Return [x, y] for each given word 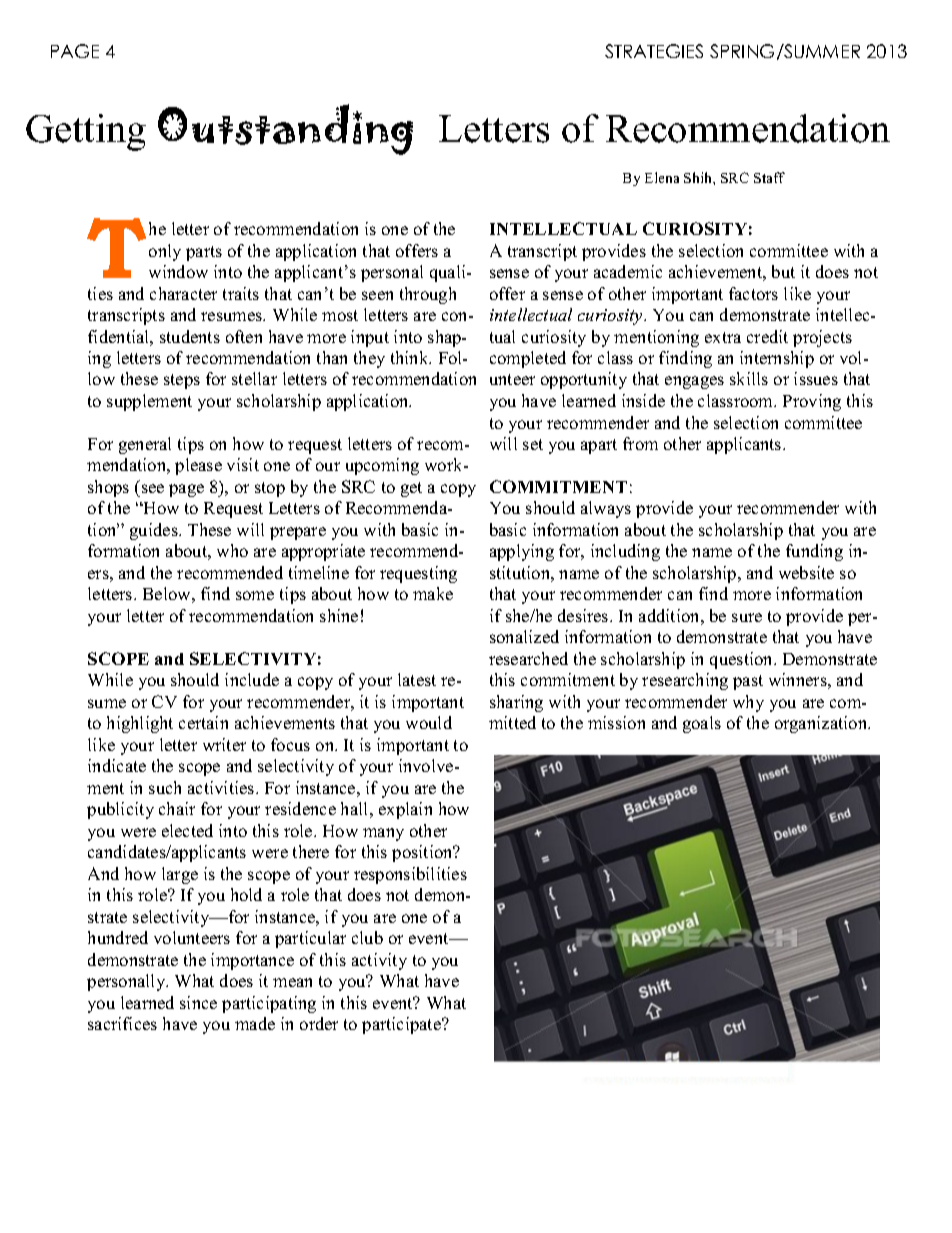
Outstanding [285, 129]
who [232, 550]
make [433, 593]
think [411, 357]
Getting [86, 132]
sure [747, 617]
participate [403, 1025]
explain [405, 810]
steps [182, 381]
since [198, 1002]
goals [702, 724]
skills [749, 378]
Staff [769, 177]
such [165, 787]
